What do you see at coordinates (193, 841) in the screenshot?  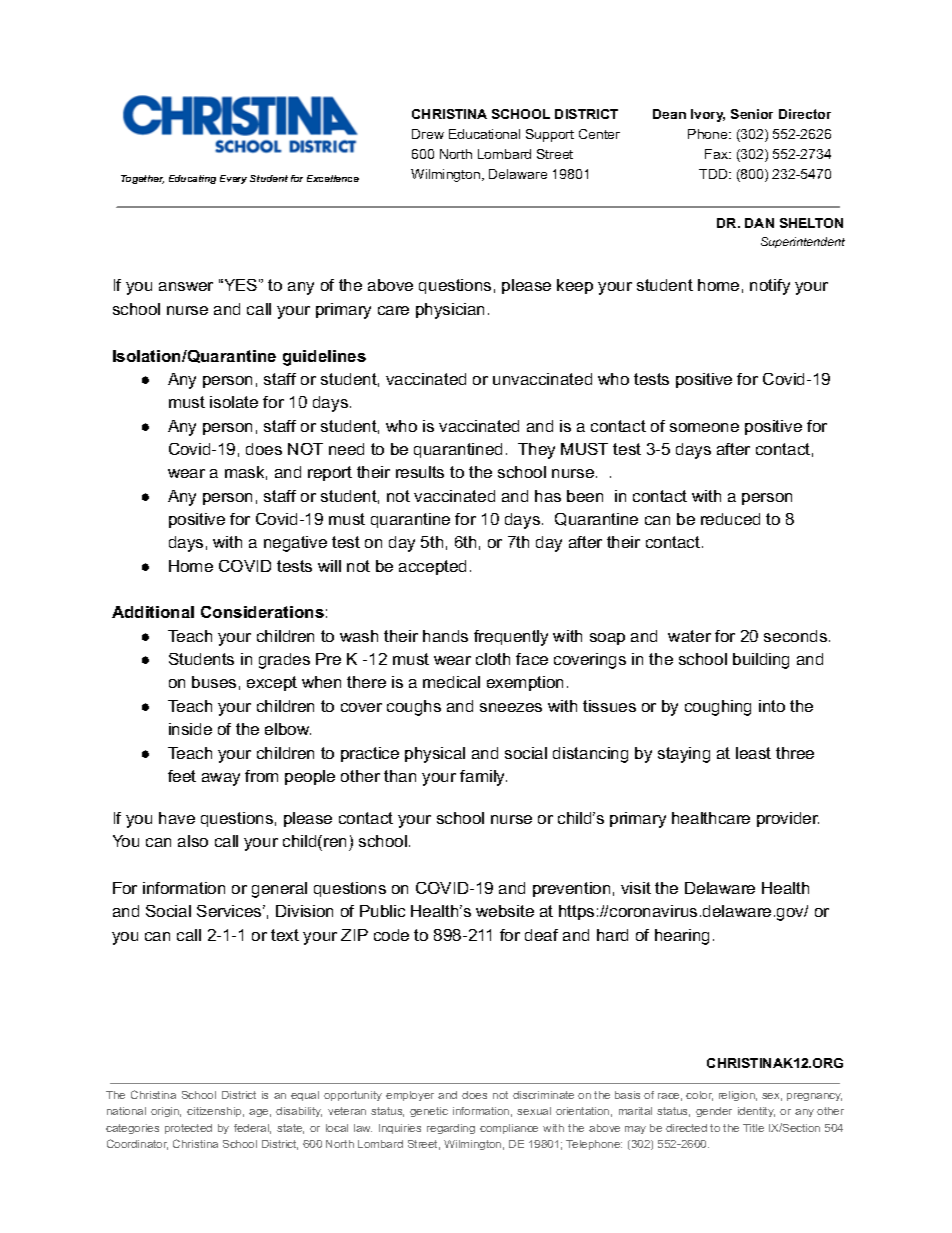 I see `also` at bounding box center [193, 841].
